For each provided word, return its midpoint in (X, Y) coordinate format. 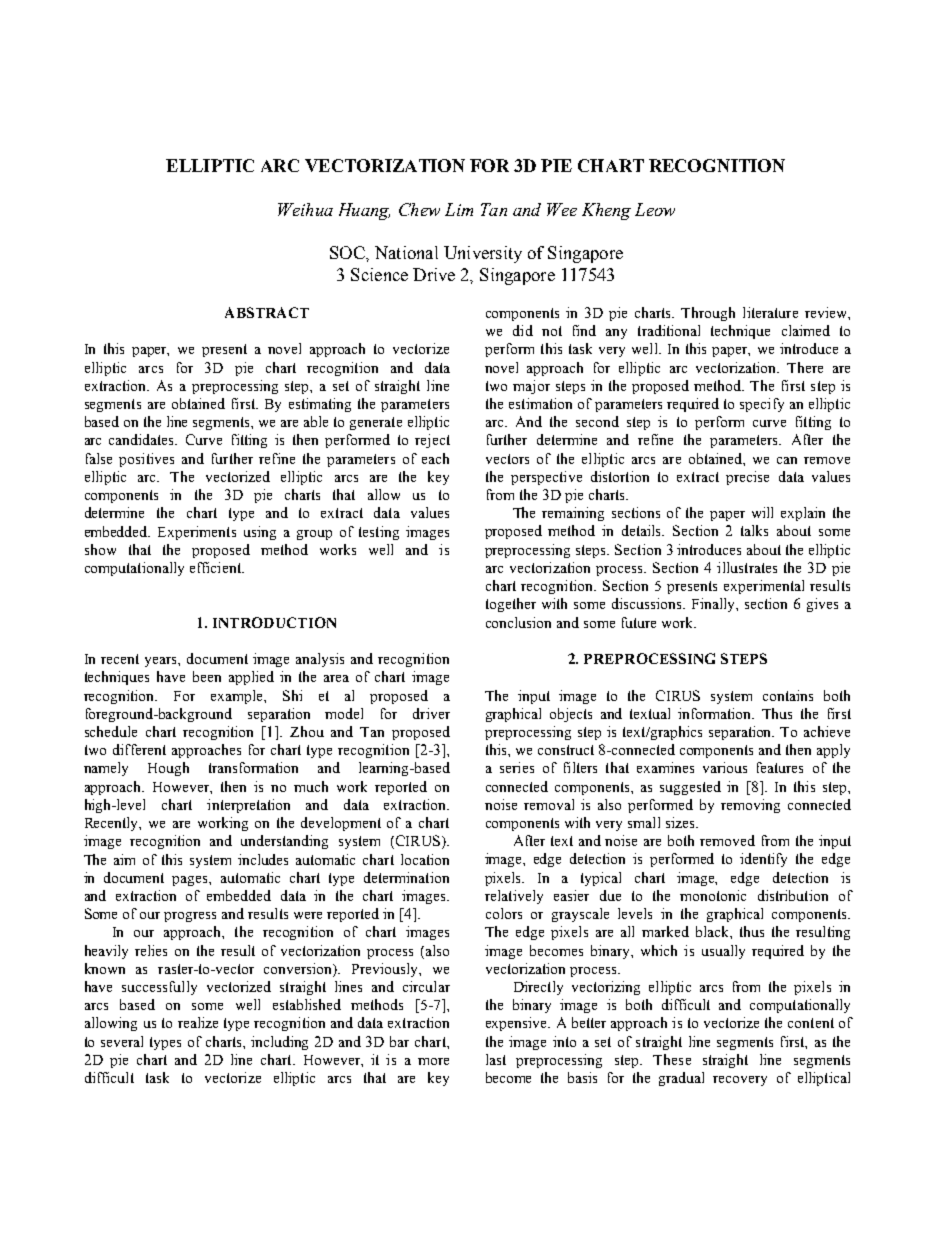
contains (788, 695)
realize (198, 1022)
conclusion (518, 622)
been (207, 676)
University (483, 254)
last (496, 1059)
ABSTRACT (267, 312)
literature (770, 312)
